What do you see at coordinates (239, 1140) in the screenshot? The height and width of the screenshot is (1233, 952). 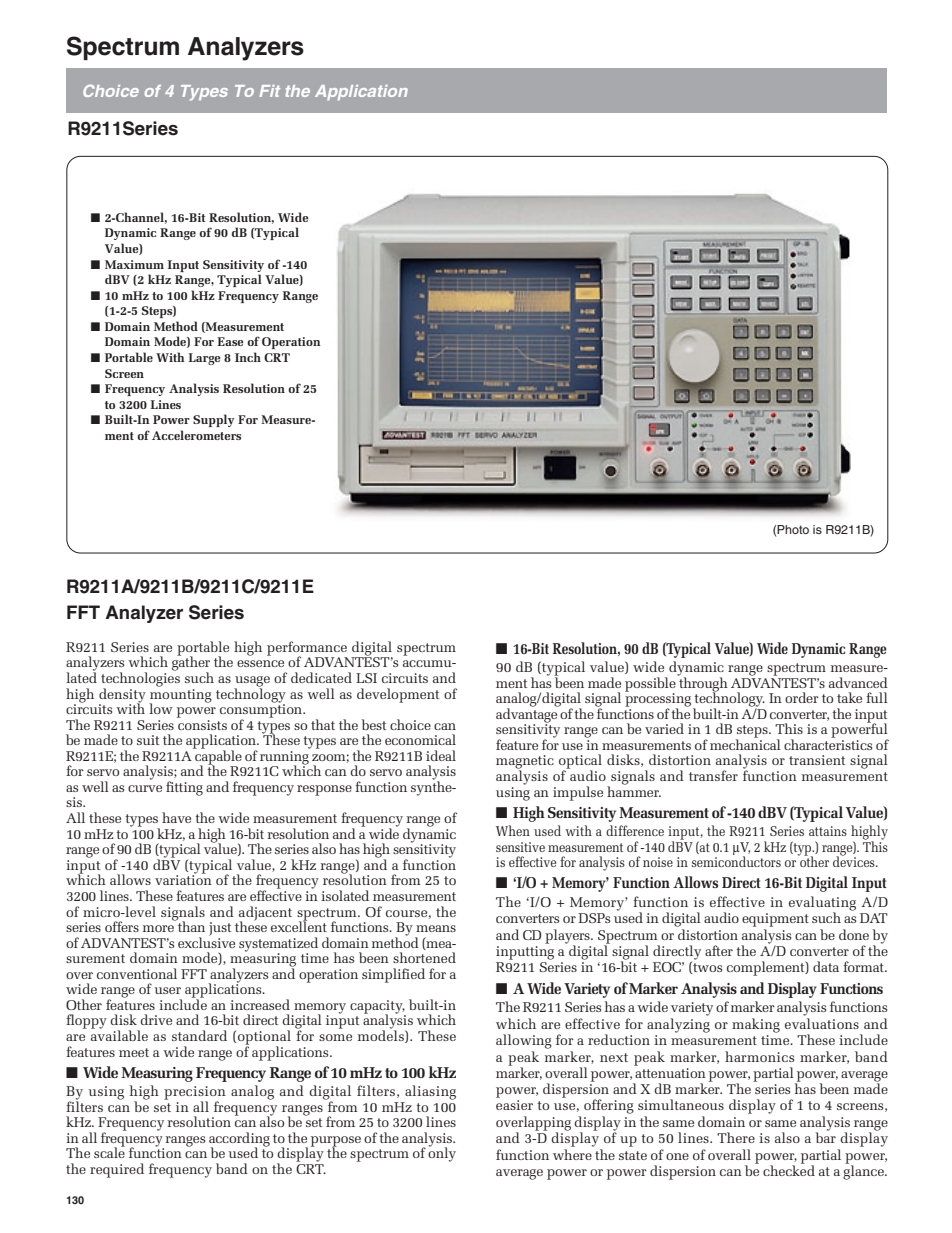 I see `according` at bounding box center [239, 1140].
